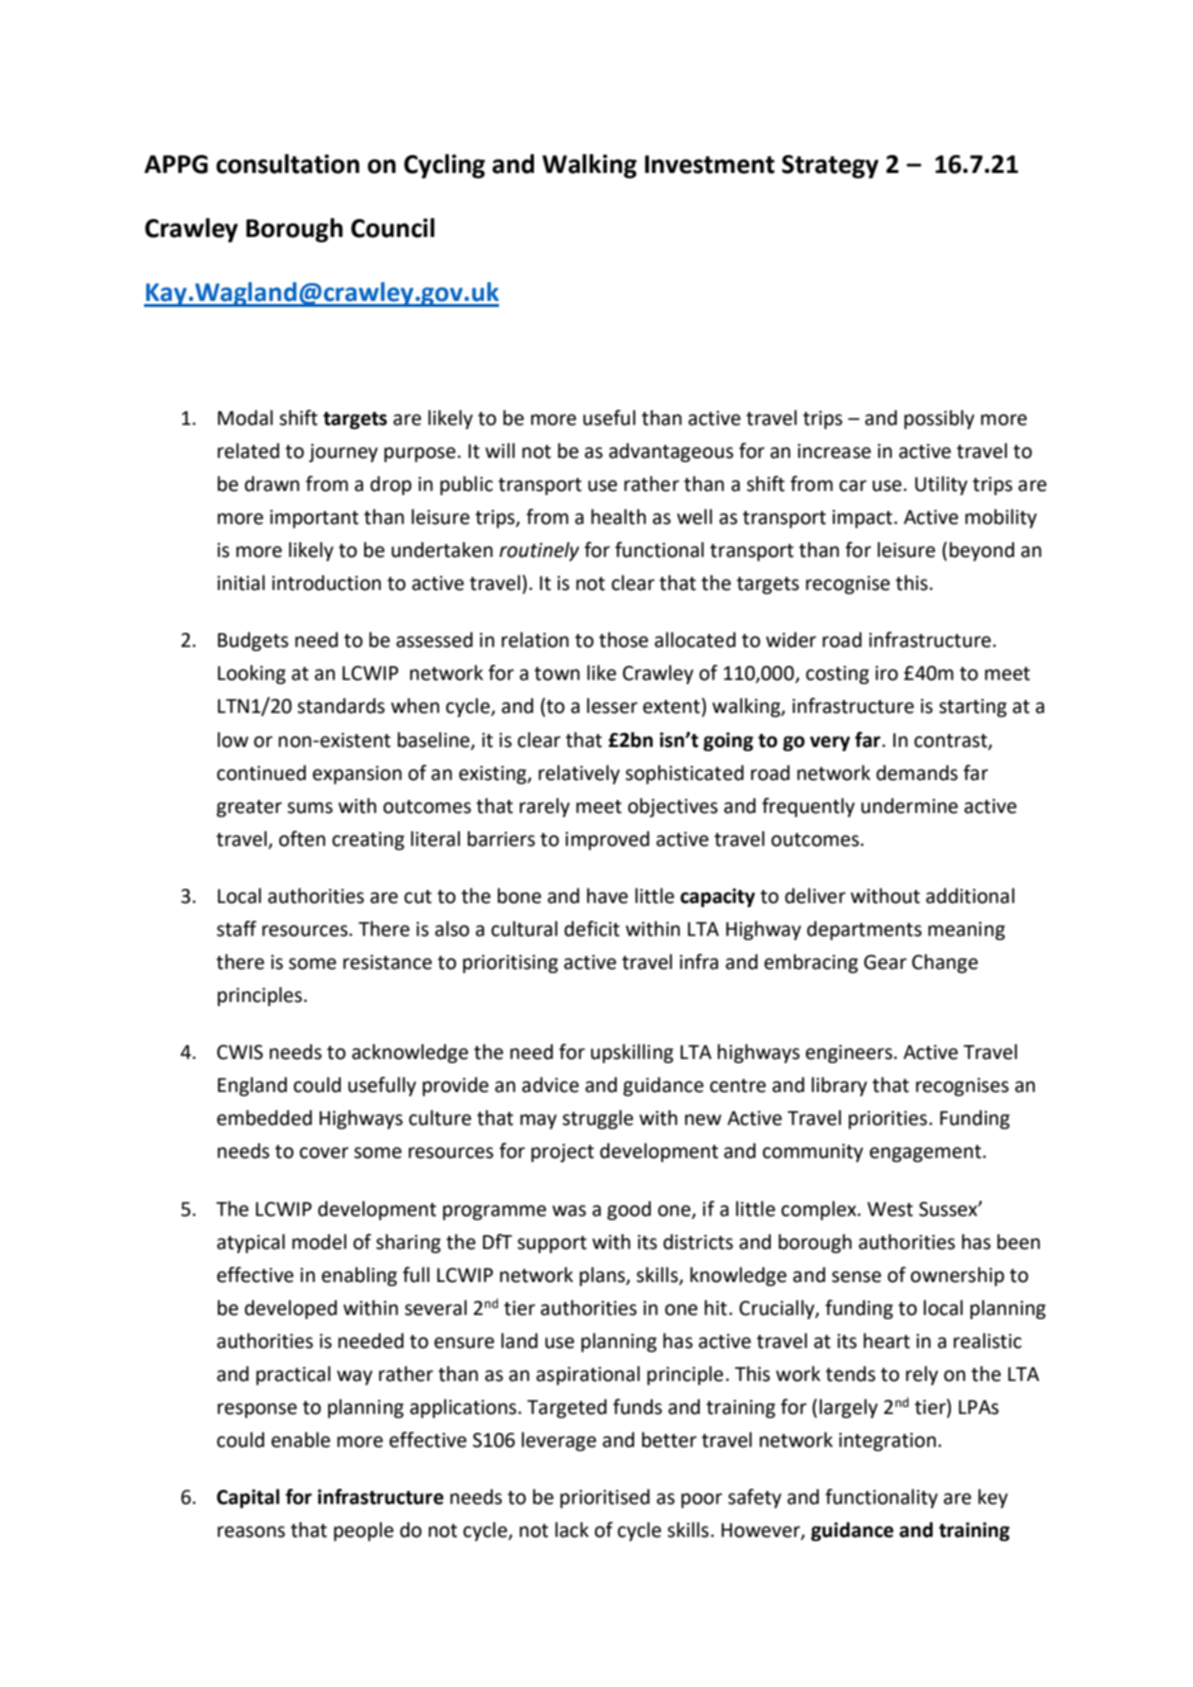 The width and height of the screenshot is (1193, 1687). I want to click on Investment, so click(710, 164).
